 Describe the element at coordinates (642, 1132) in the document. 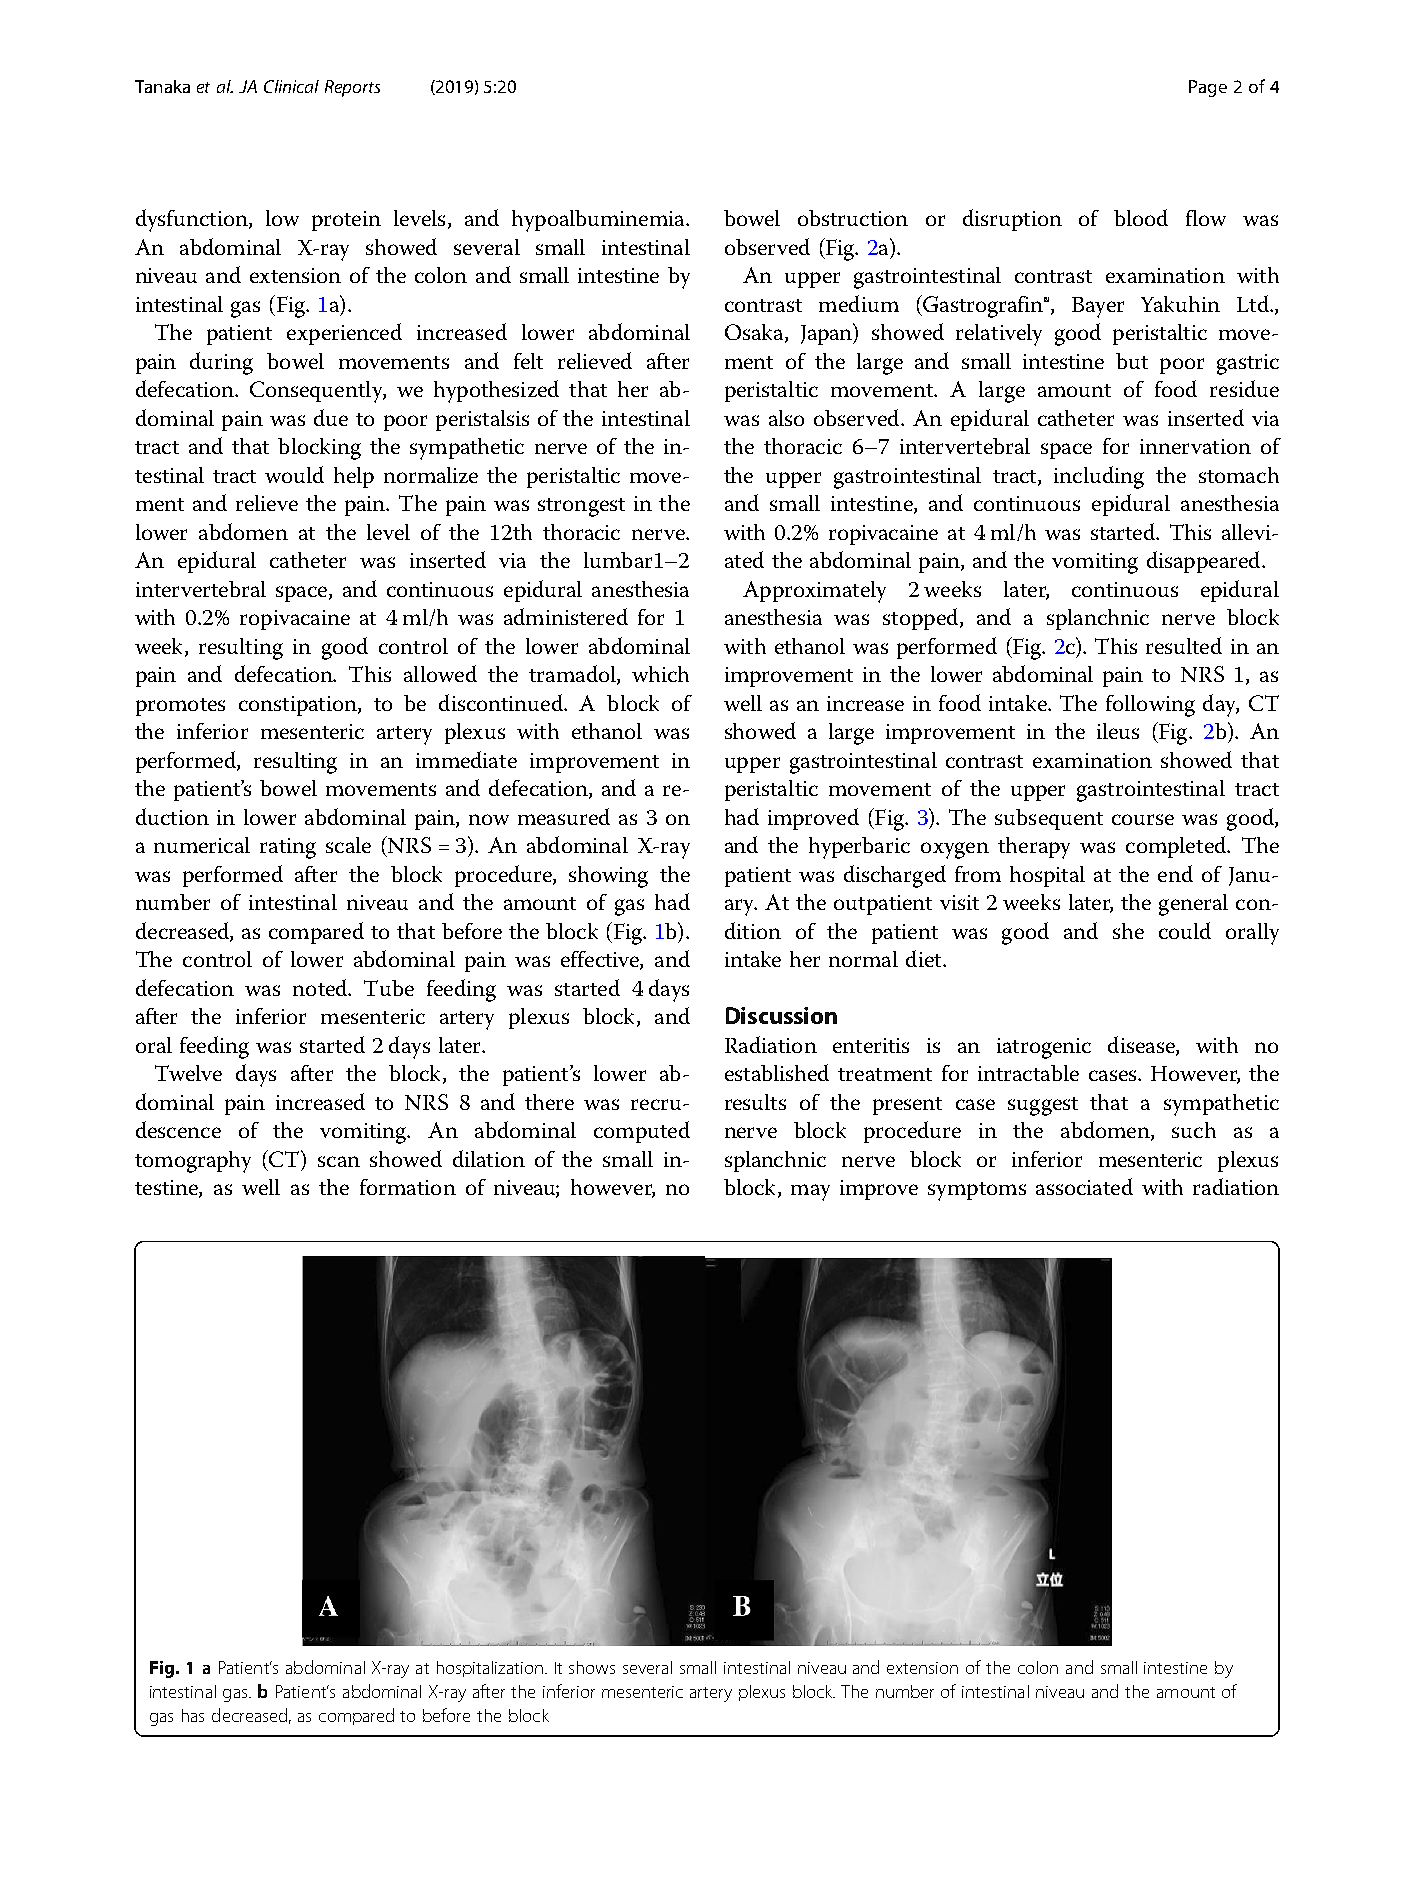

I see `computed` at that location.
